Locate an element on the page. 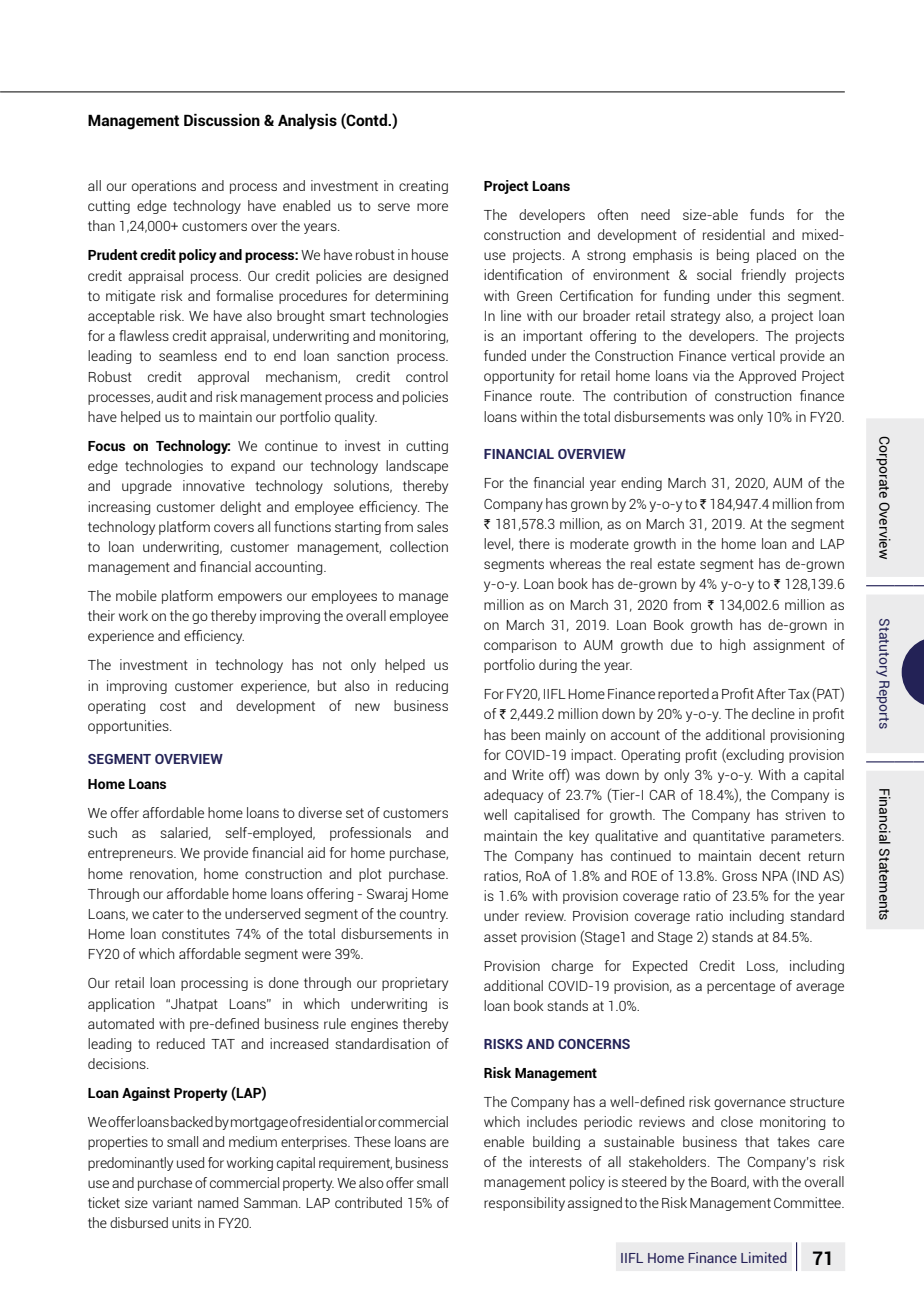 The image size is (924, 1308). cost is located at coordinates (173, 706).
